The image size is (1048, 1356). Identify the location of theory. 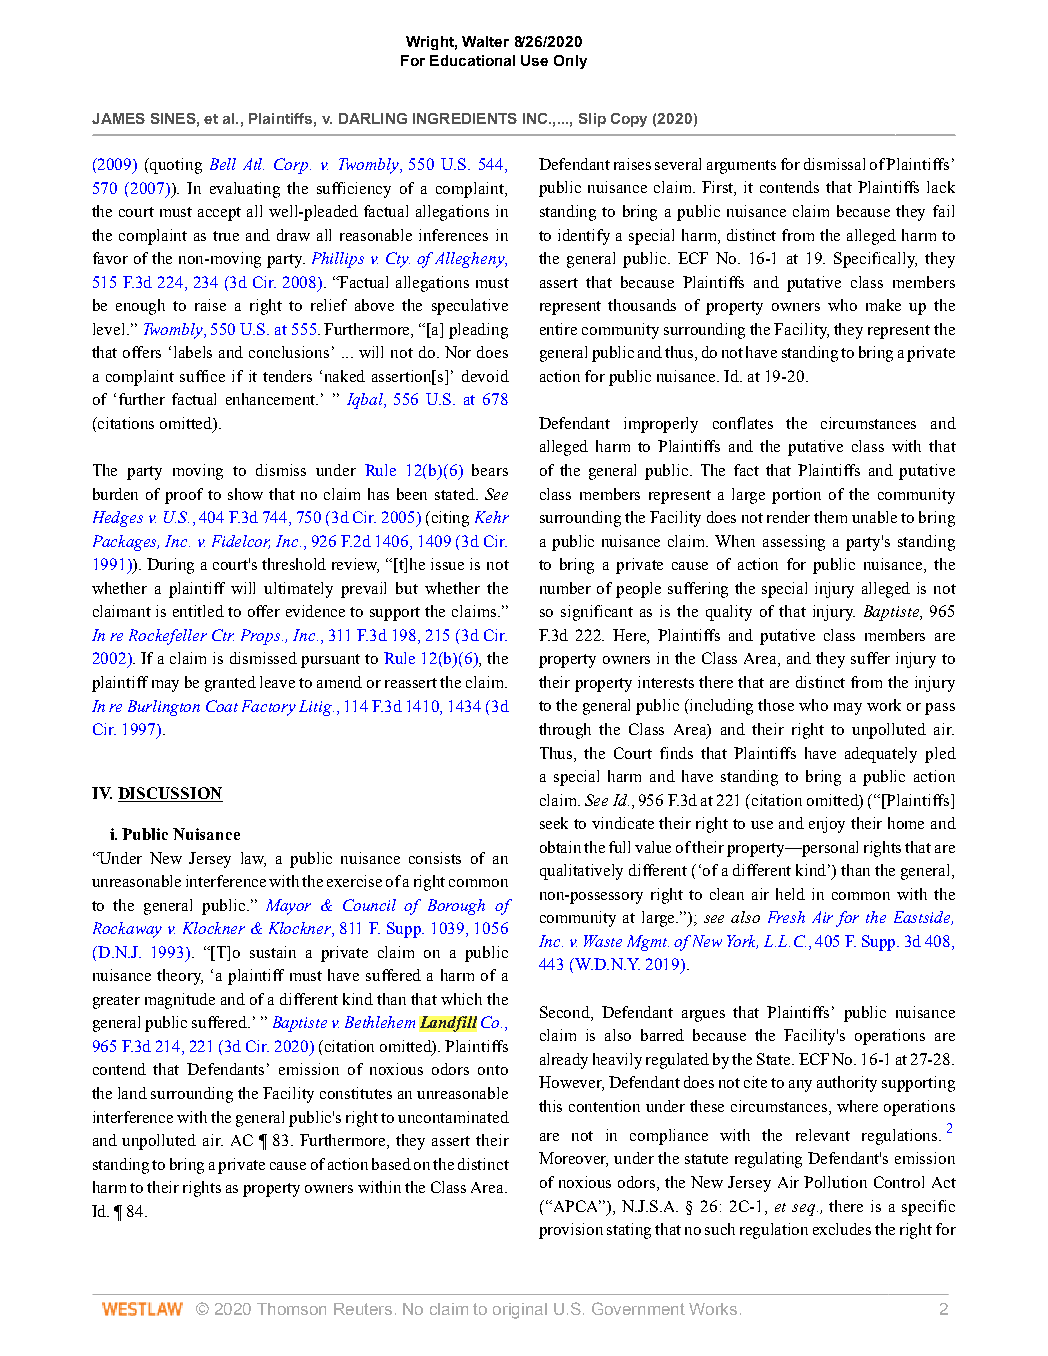
(180, 977).
